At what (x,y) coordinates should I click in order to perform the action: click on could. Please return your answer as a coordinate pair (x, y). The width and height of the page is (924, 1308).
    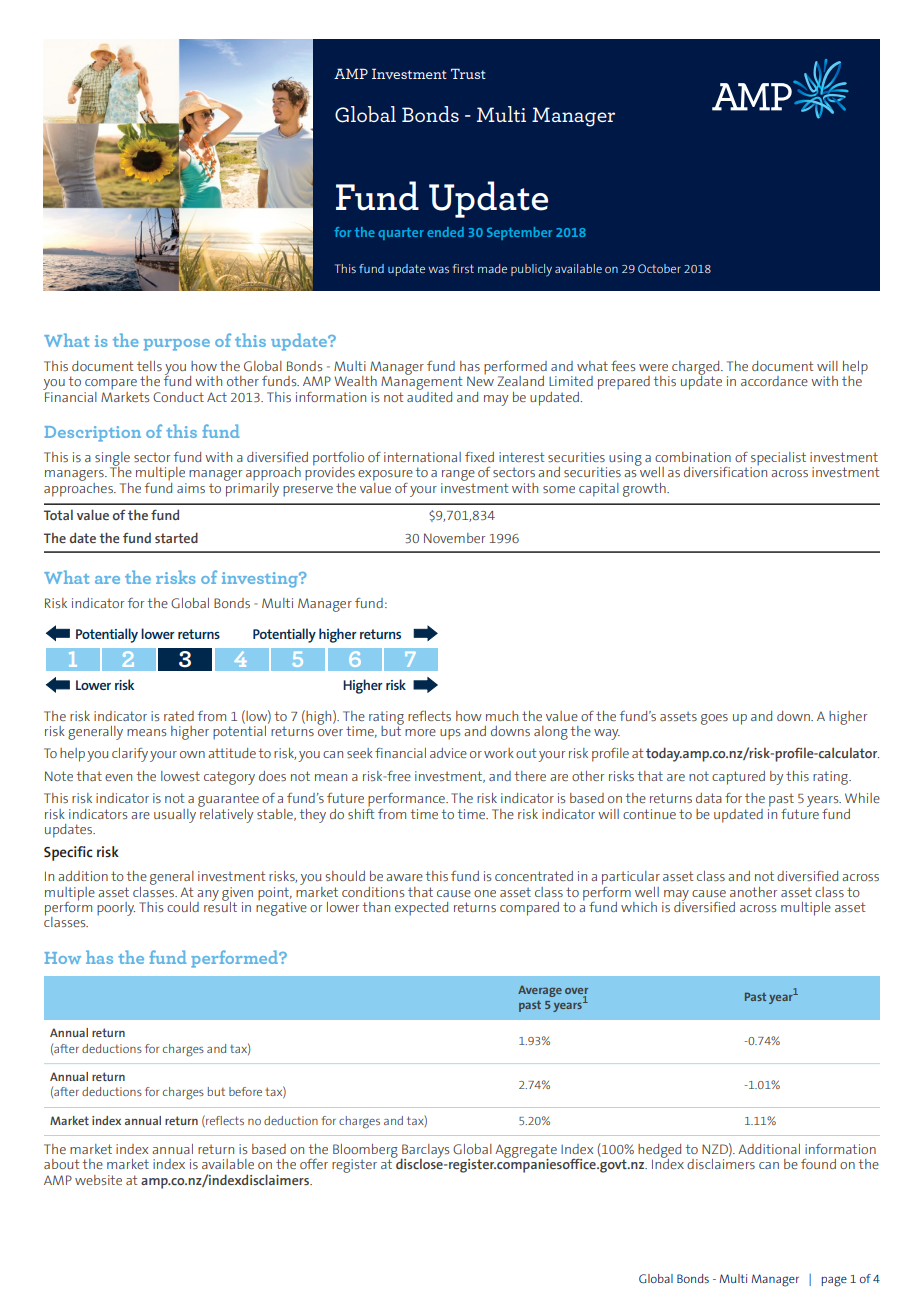
    Looking at the image, I should click on (183, 907).
